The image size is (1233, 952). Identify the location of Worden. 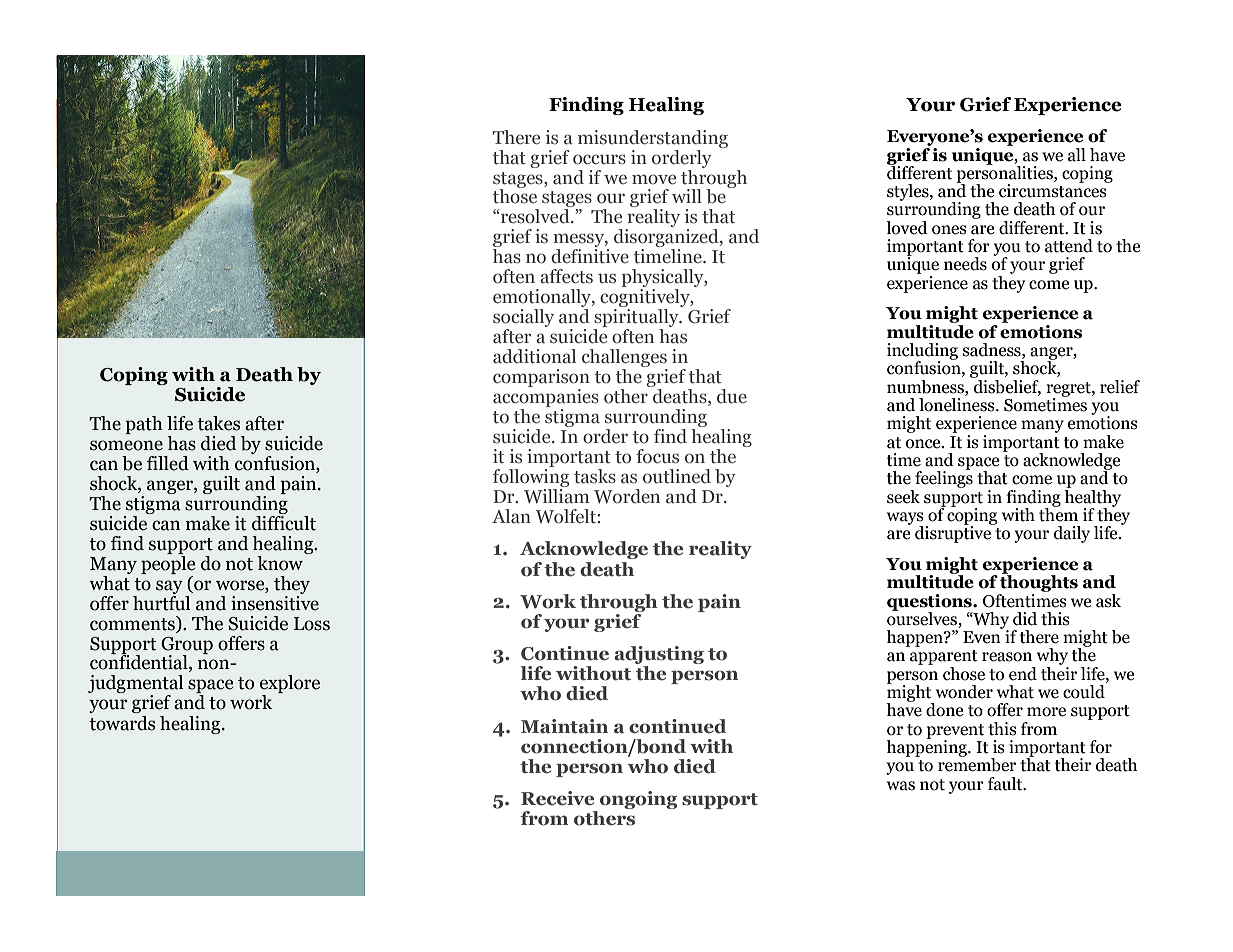
(627, 496).
